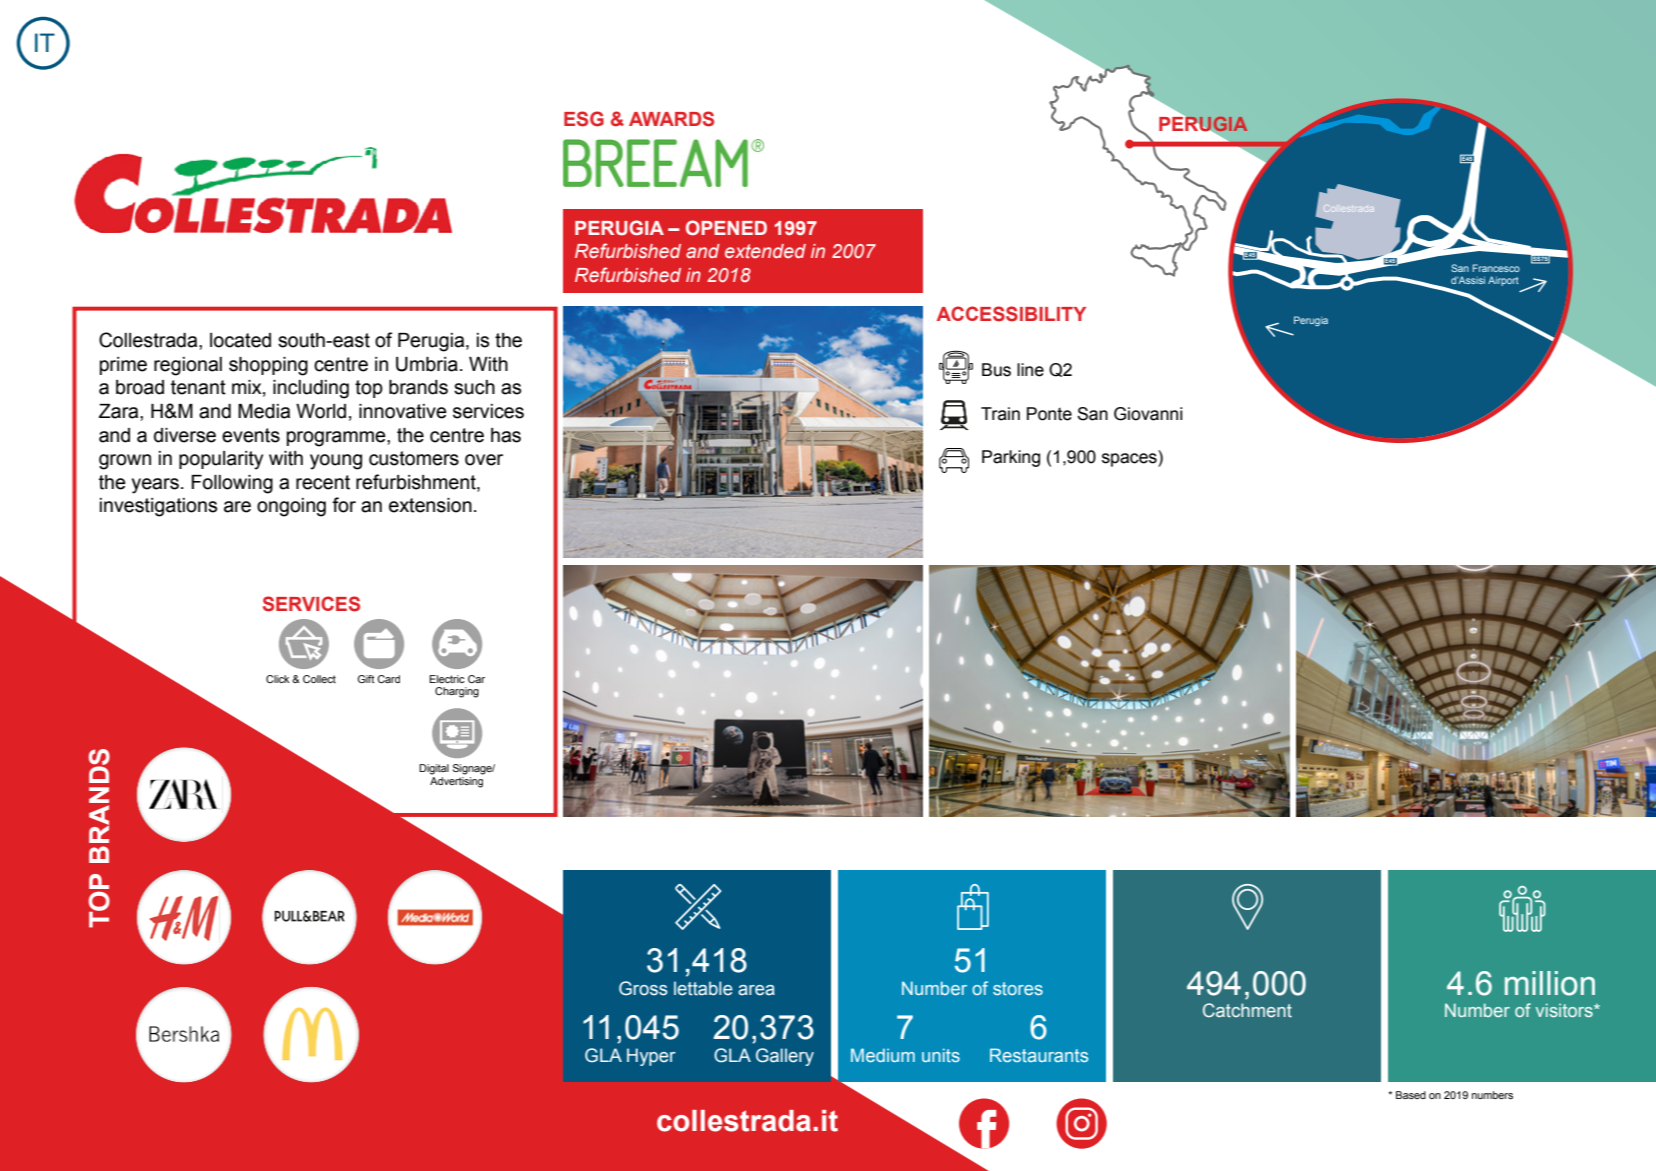 The height and width of the image is (1171, 1656). I want to click on ESG, so click(584, 119).
